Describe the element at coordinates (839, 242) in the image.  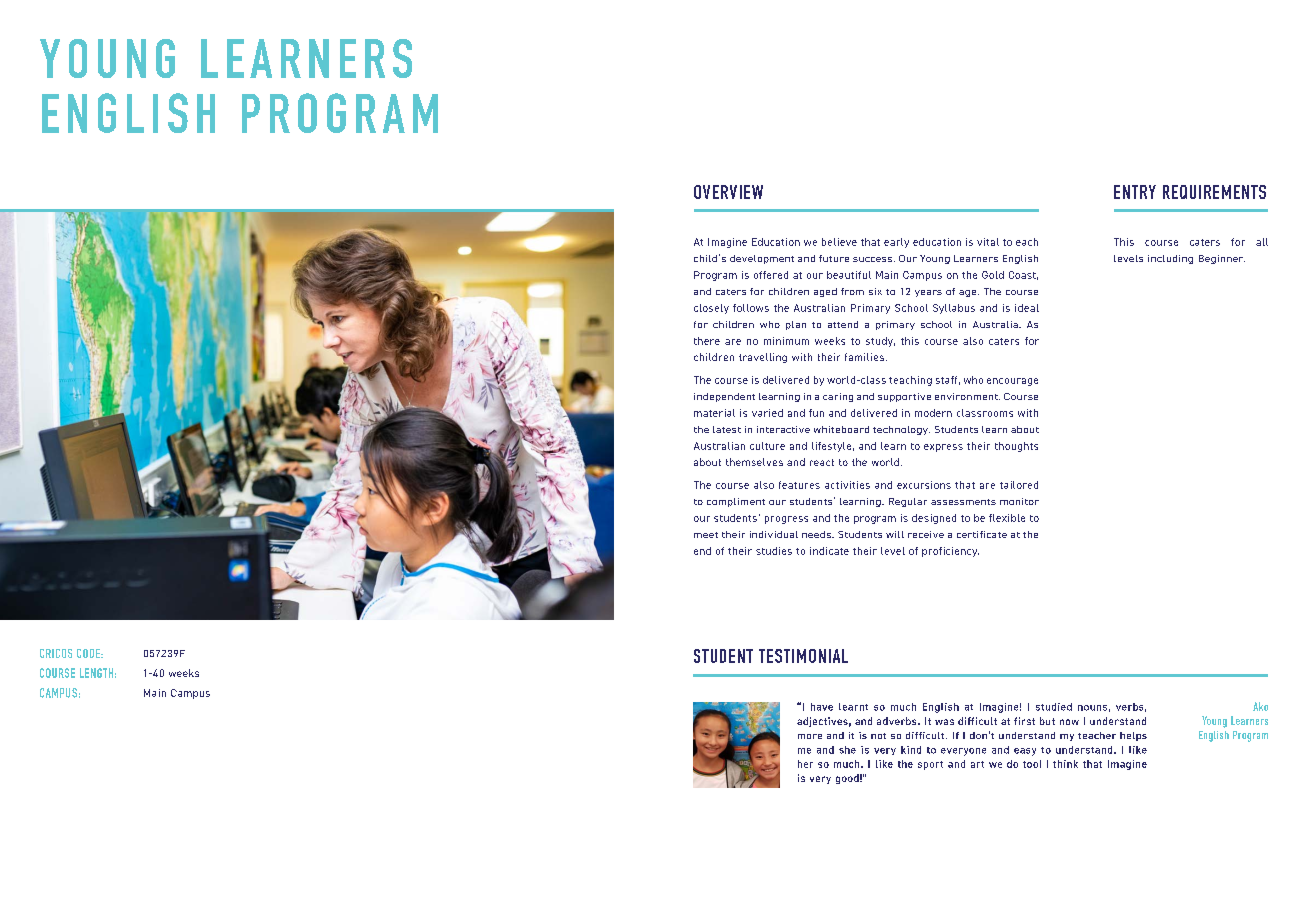
I see `believe` at that location.
